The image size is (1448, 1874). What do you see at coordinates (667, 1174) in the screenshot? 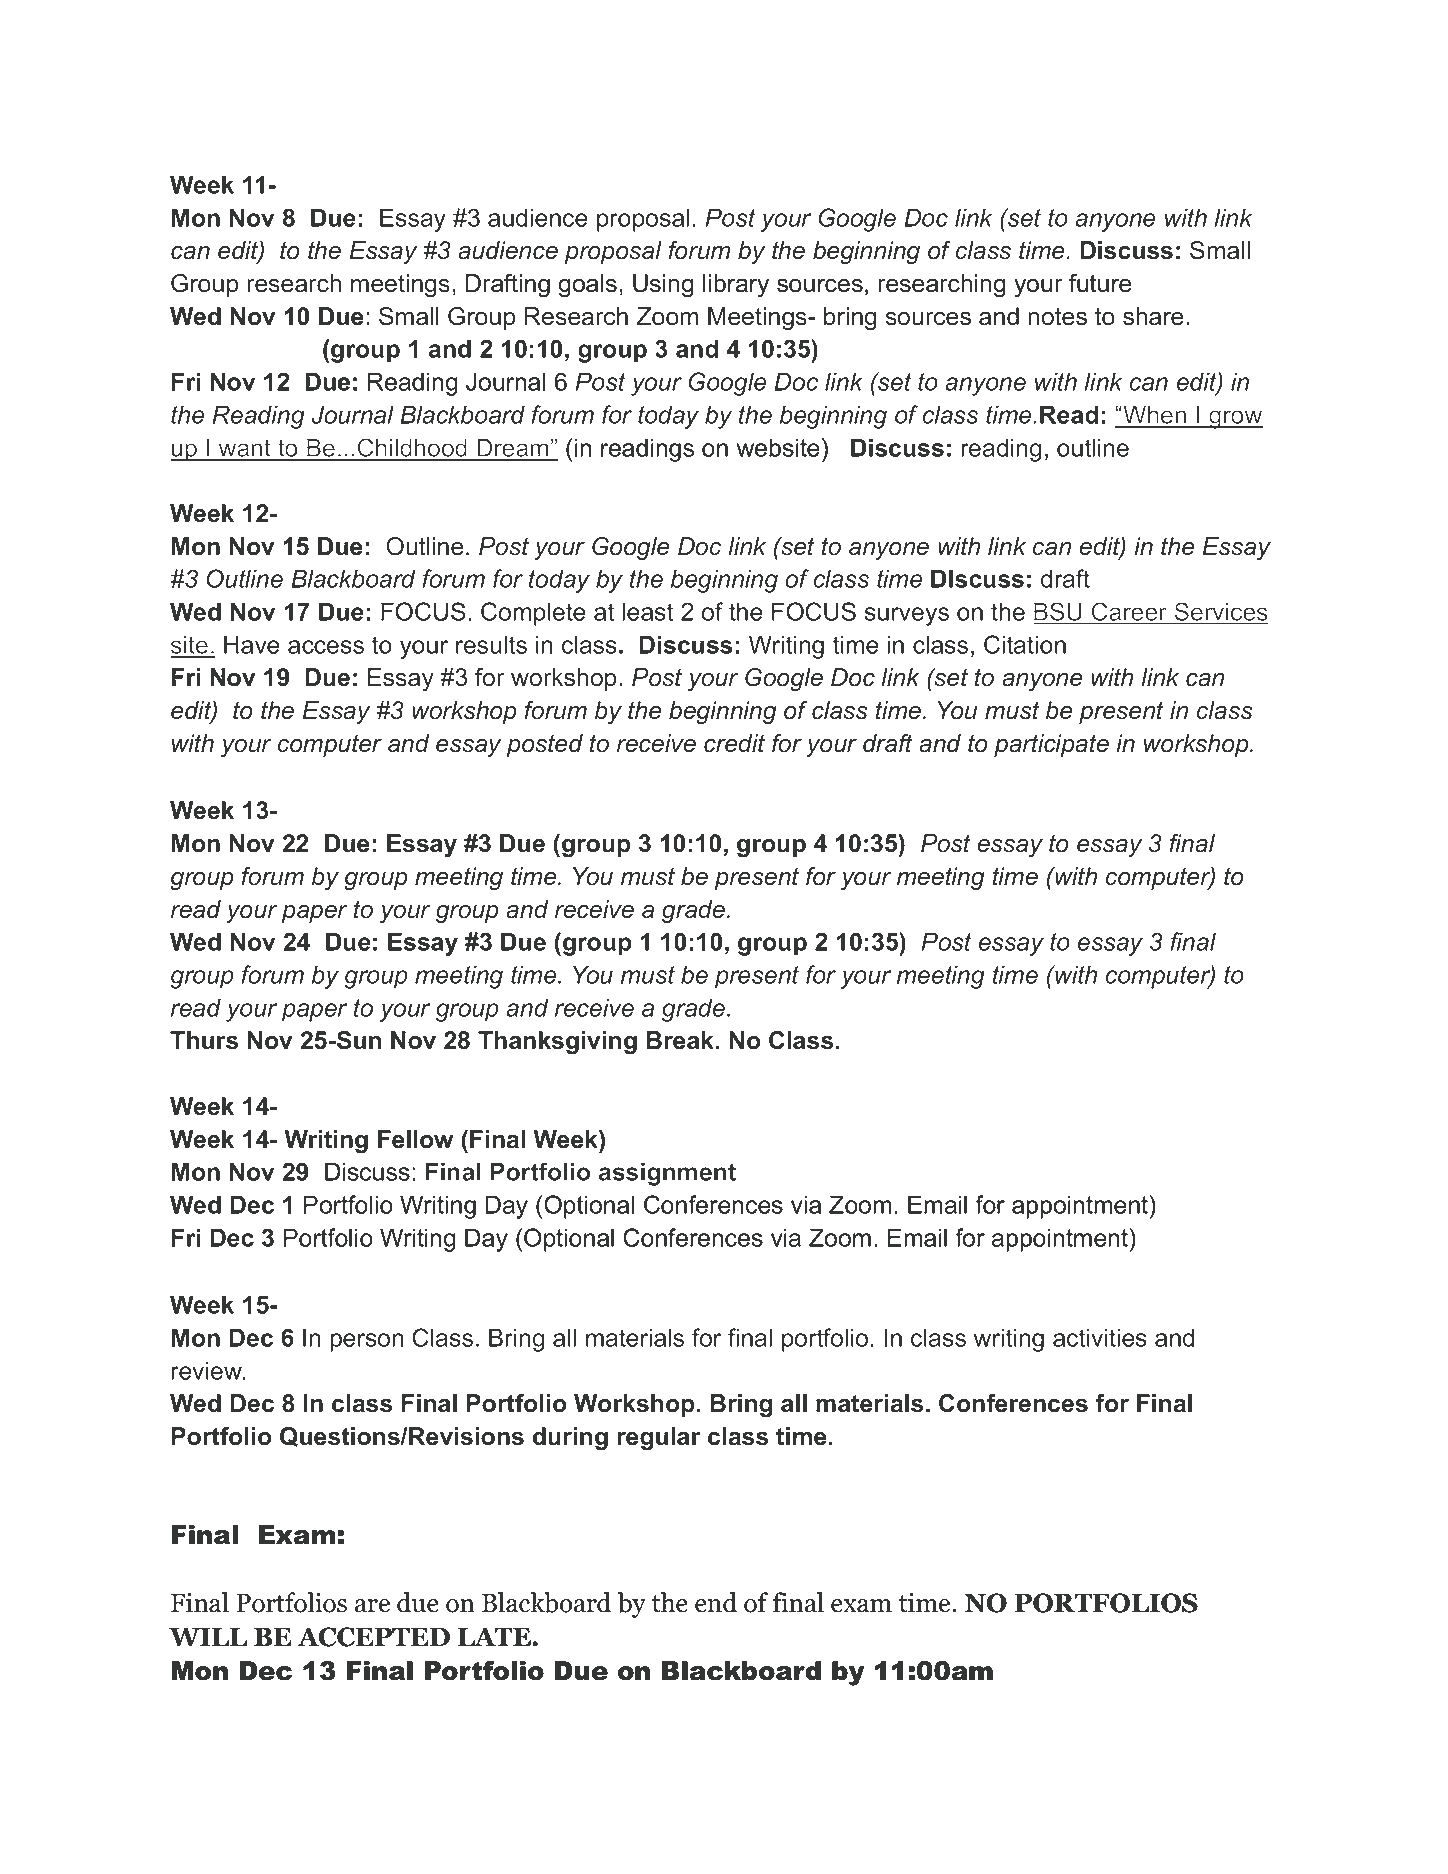
I see `assignment` at bounding box center [667, 1174].
